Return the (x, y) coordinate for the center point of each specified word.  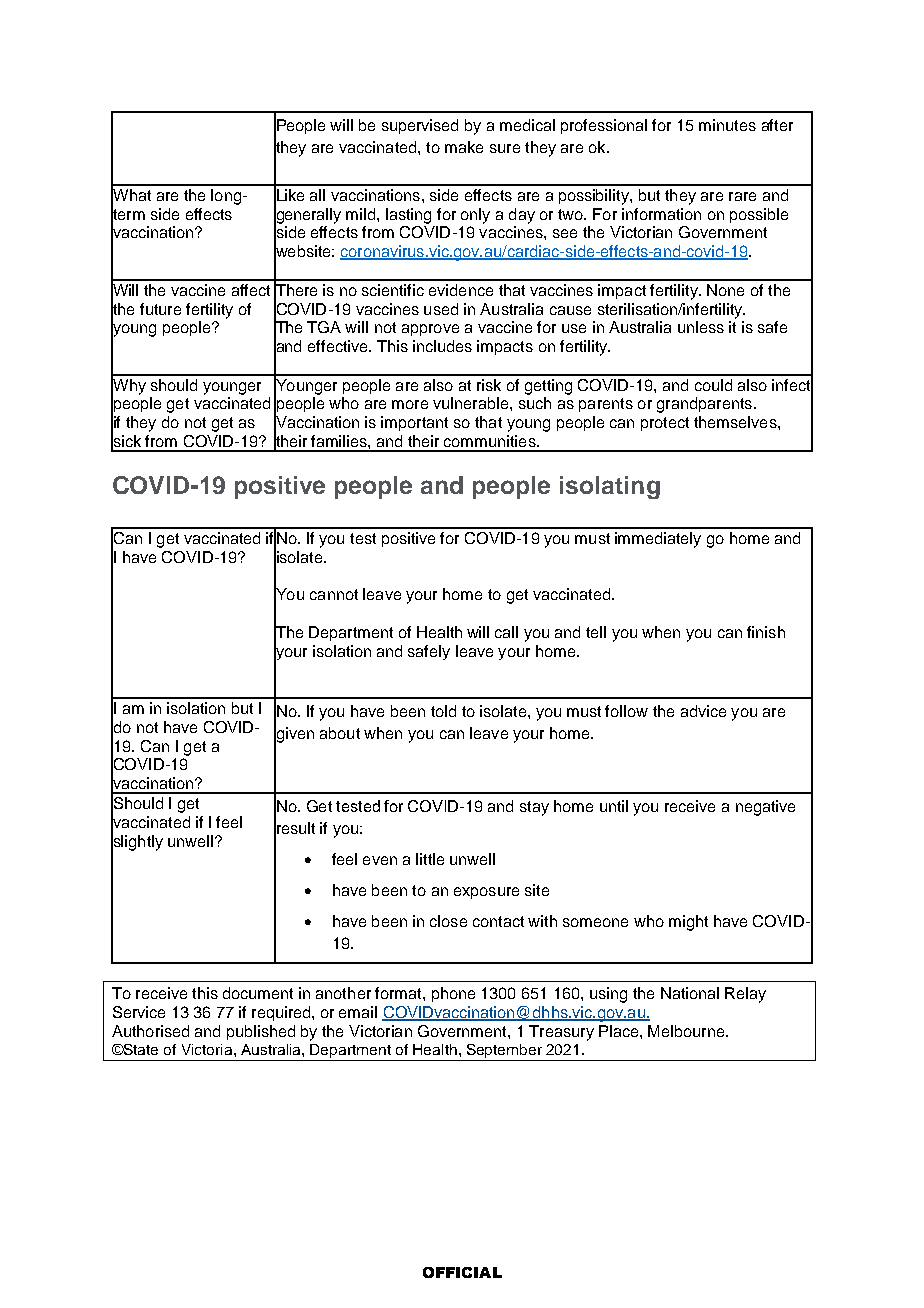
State (139, 1049)
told (443, 711)
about (340, 733)
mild (362, 214)
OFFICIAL (462, 1272)
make (464, 147)
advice (703, 711)
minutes (727, 125)
